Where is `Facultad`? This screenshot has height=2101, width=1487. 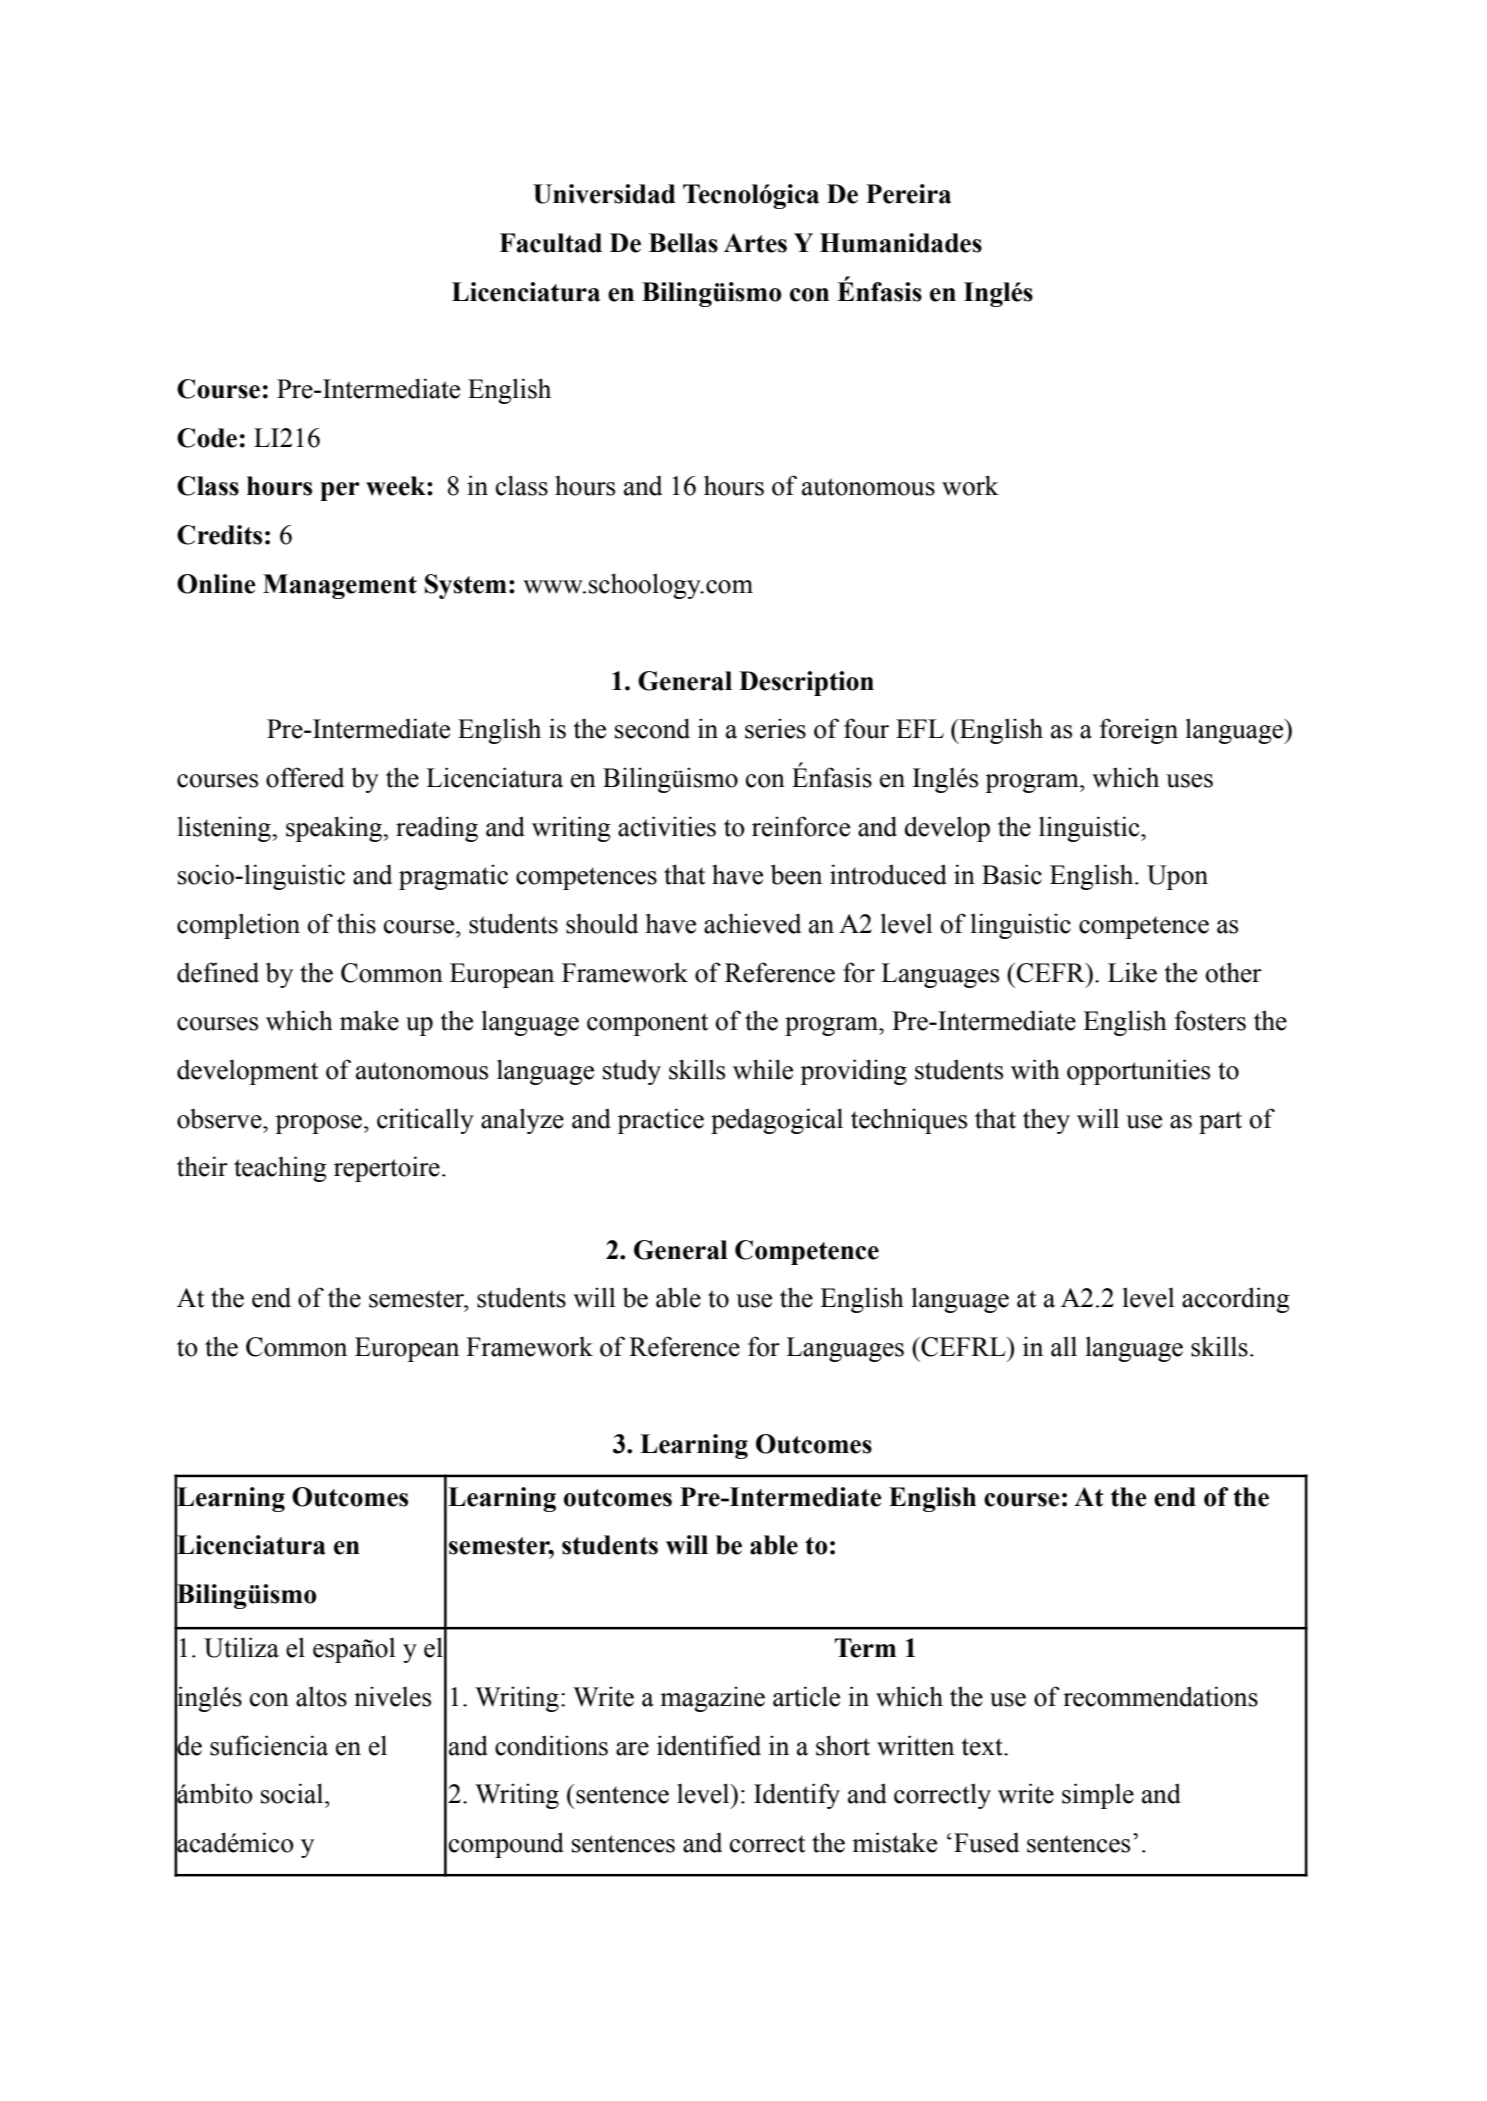
Facultad is located at coordinates (550, 243).
